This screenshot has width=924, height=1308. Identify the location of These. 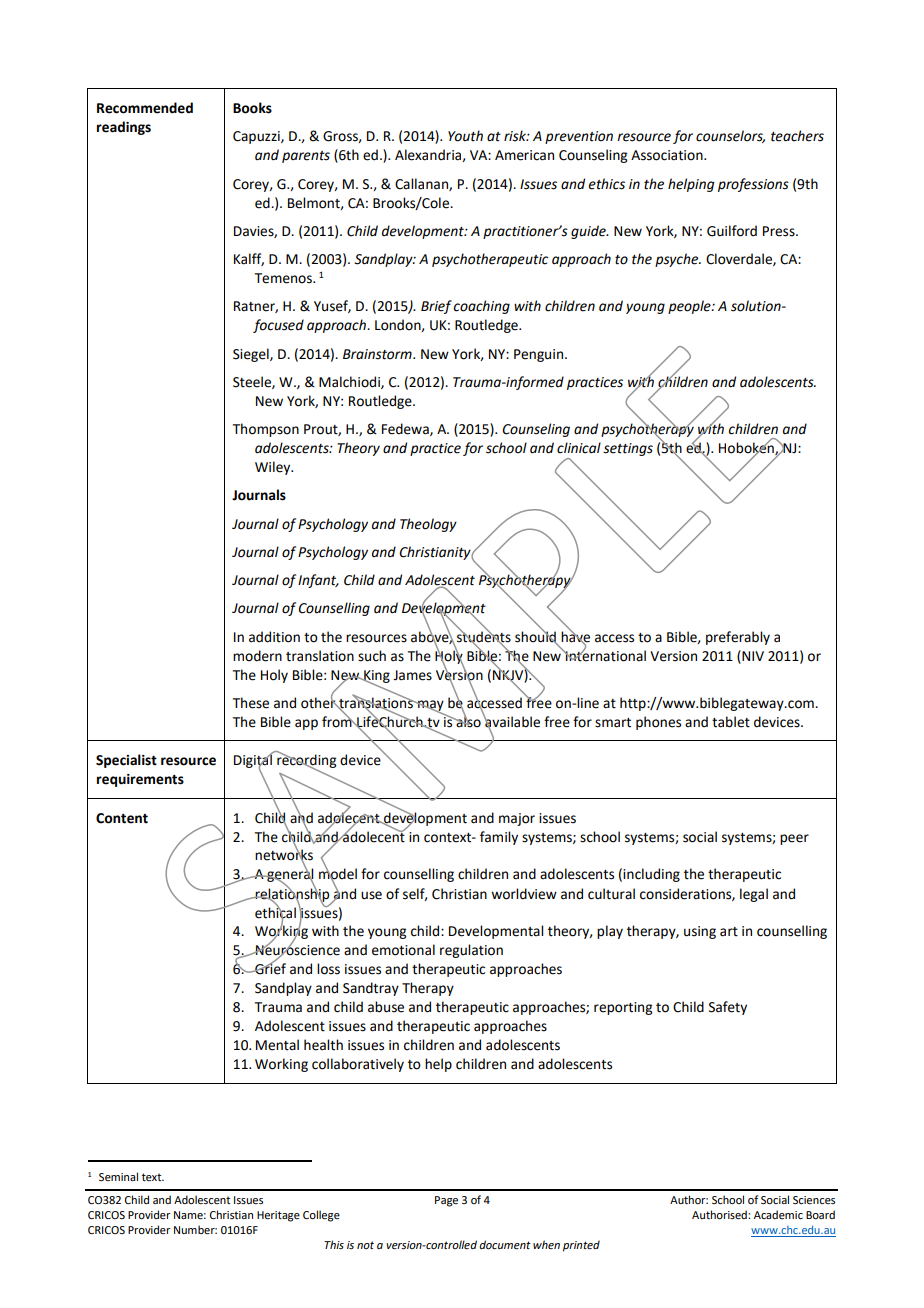
(251, 703).
